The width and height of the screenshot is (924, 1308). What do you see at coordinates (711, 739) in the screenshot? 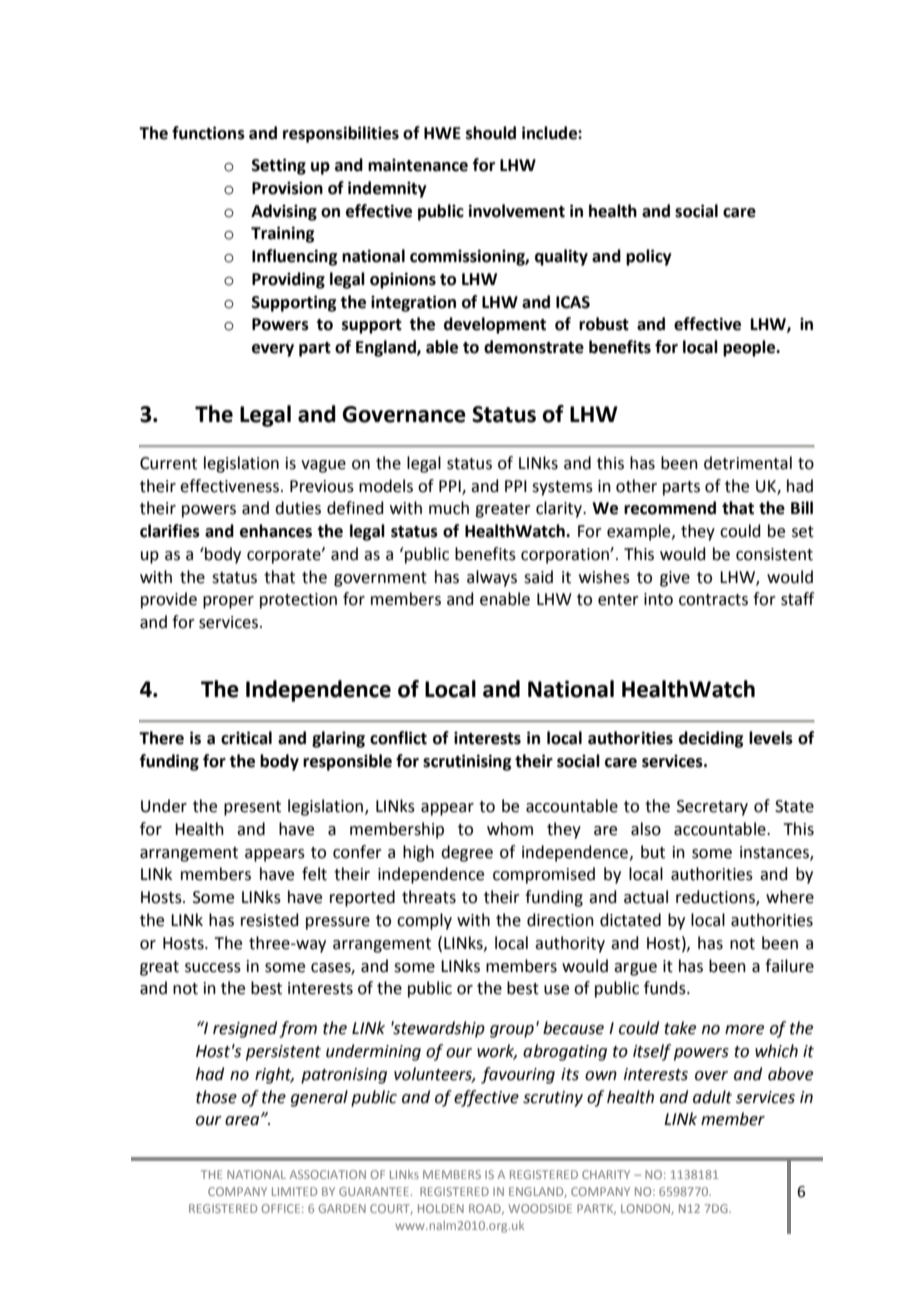
I see `deciding` at bounding box center [711, 739].
